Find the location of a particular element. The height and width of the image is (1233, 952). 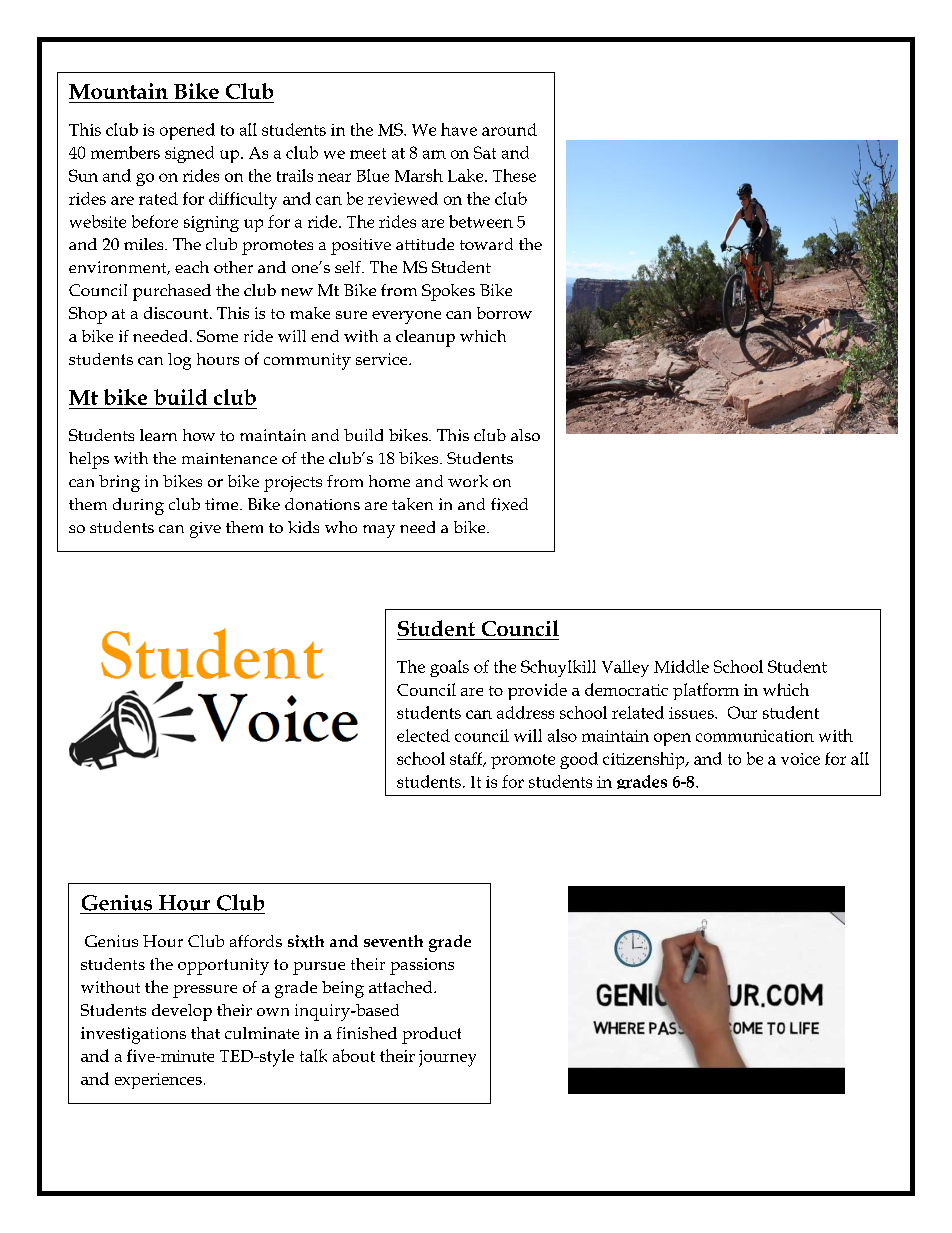

journey is located at coordinates (447, 1058).
